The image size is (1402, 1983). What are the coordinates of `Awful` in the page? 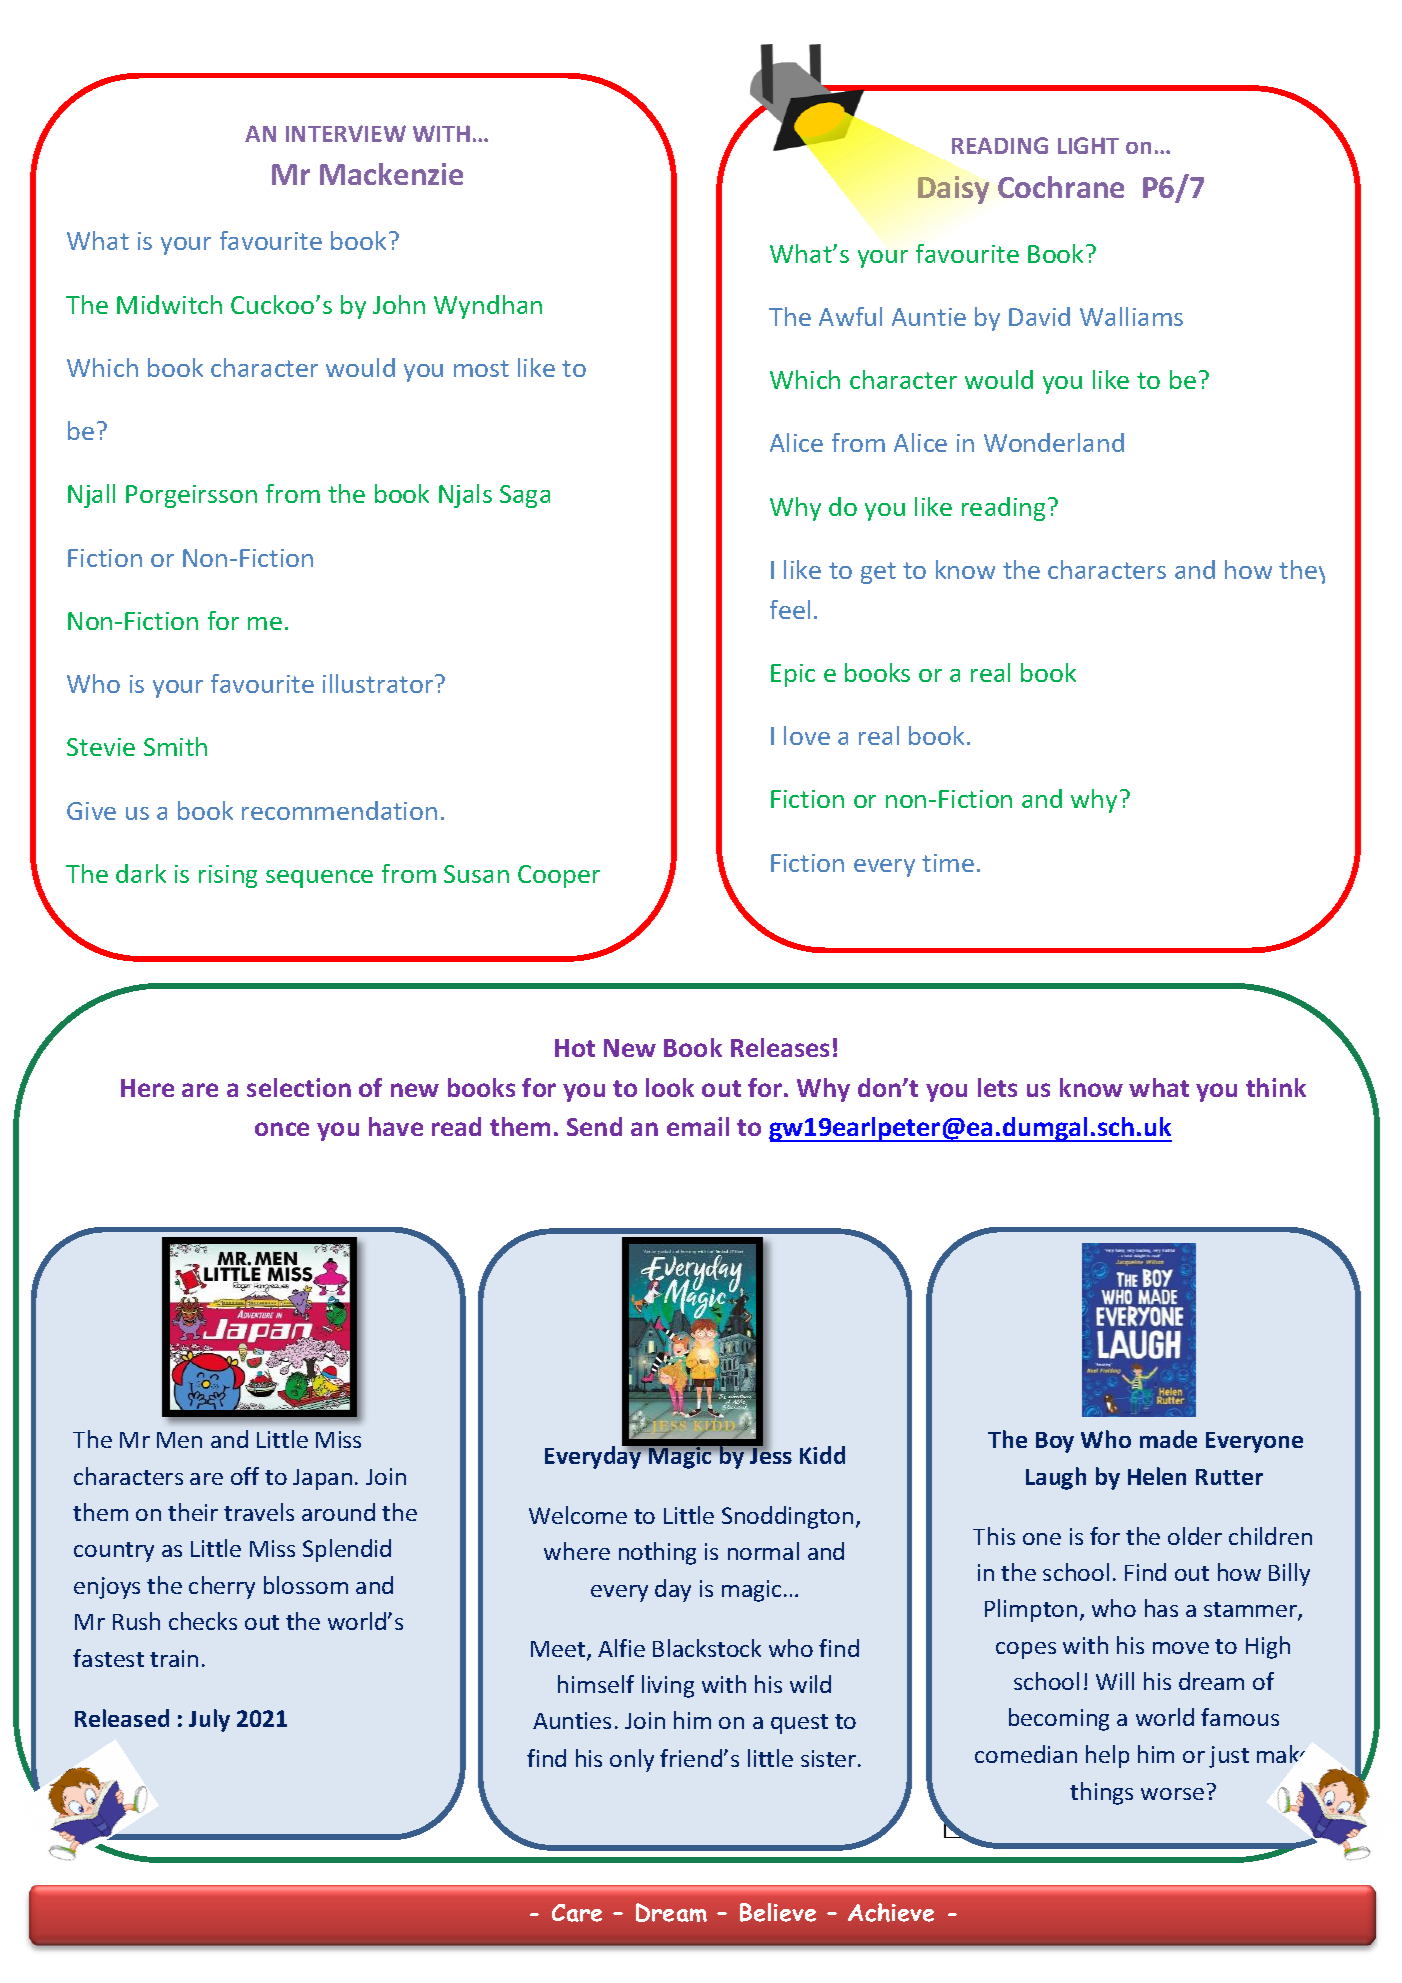 It's located at (850, 316).
